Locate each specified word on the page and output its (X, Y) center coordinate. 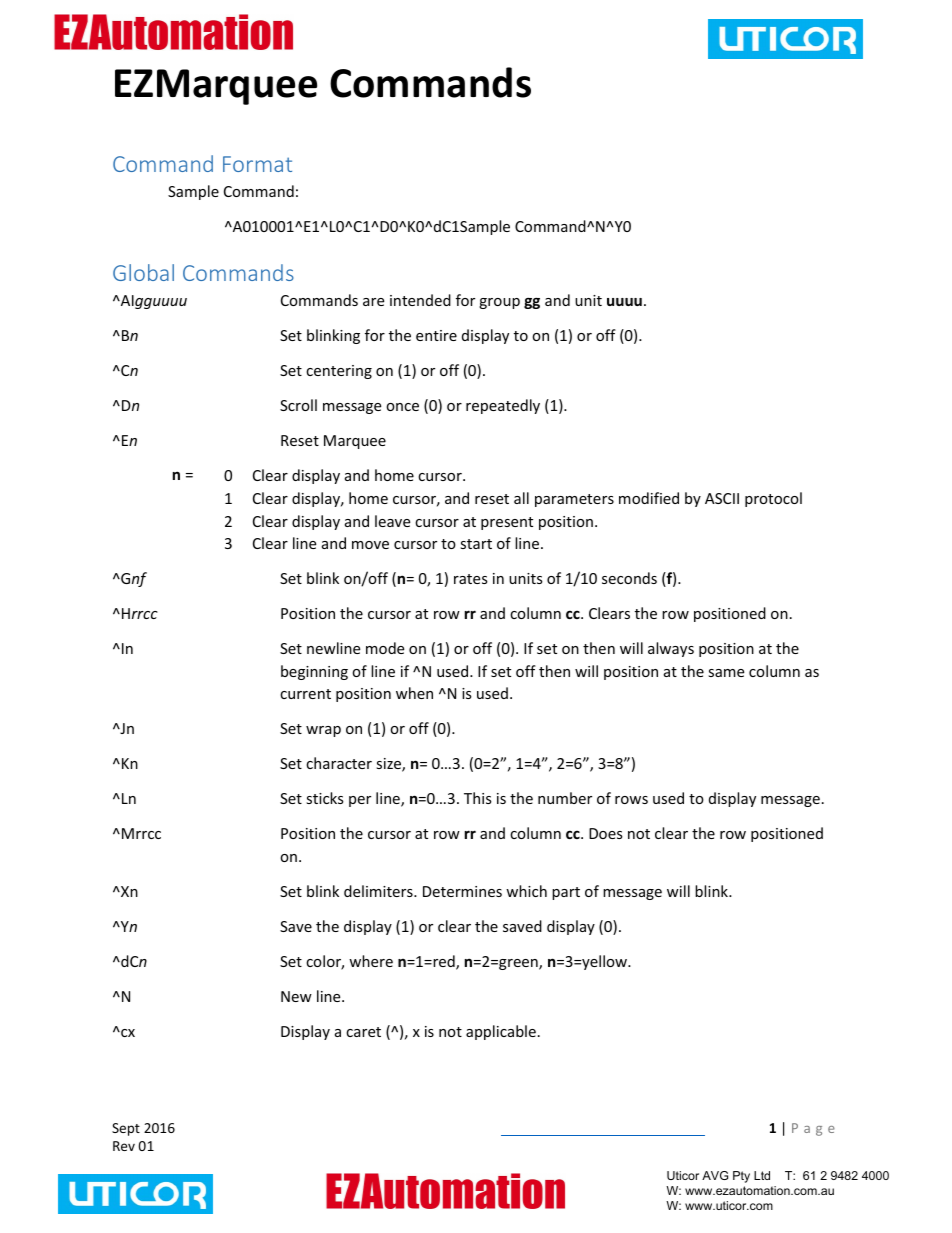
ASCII (722, 498)
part (566, 893)
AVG (715, 1175)
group (499, 303)
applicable (501, 1032)
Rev (124, 1146)
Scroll (298, 405)
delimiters (379, 891)
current (305, 694)
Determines (462, 891)
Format (257, 164)
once (402, 407)
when (414, 693)
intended (420, 300)
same (726, 673)
